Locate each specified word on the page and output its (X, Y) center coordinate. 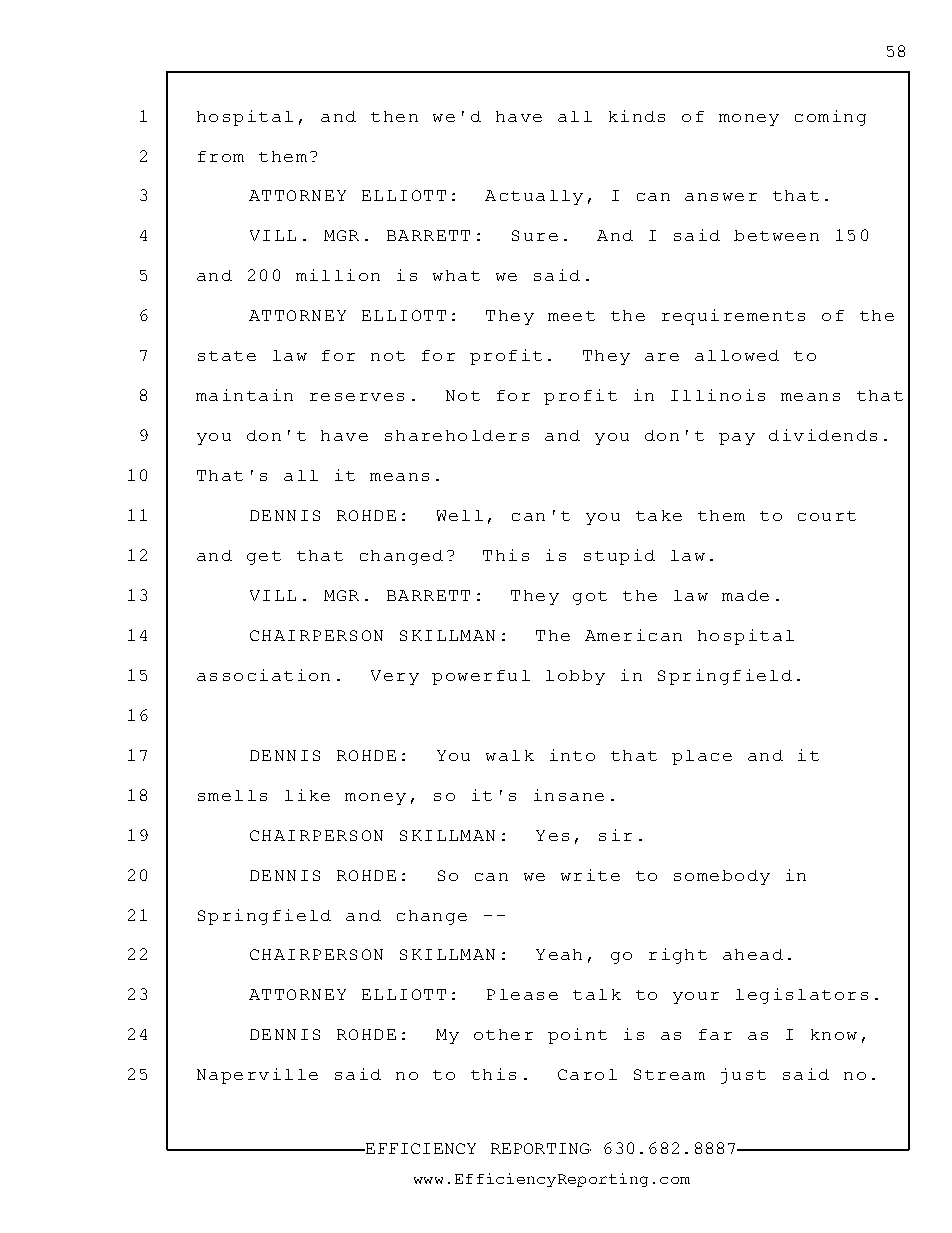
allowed (737, 355)
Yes (552, 835)
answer (721, 197)
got (590, 598)
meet (571, 316)
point (577, 1036)
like (307, 795)
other (503, 1034)
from (221, 156)
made (745, 595)
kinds (637, 116)
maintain (244, 395)
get (264, 558)
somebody (722, 877)
